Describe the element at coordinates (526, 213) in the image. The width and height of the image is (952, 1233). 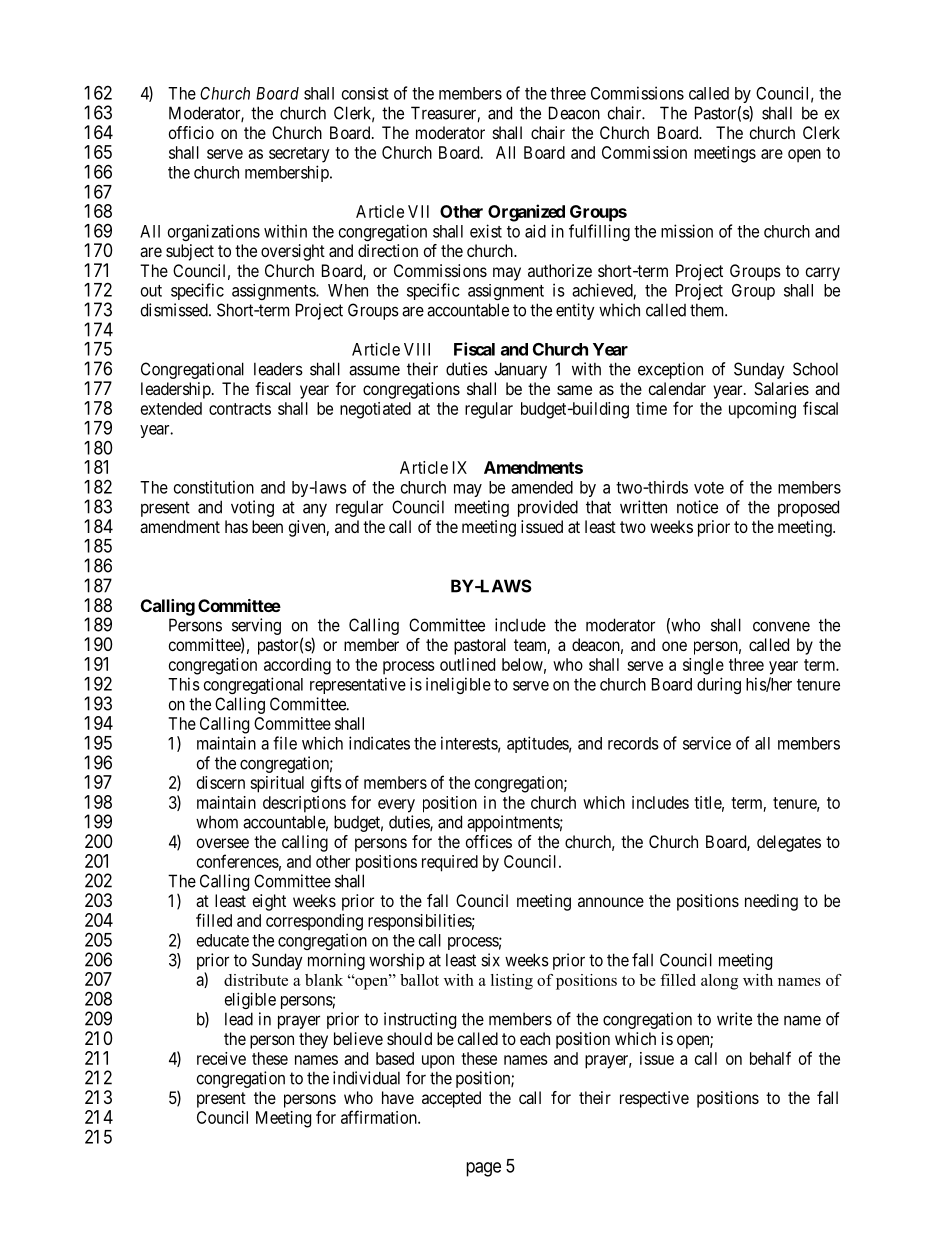
I see `Organized` at that location.
